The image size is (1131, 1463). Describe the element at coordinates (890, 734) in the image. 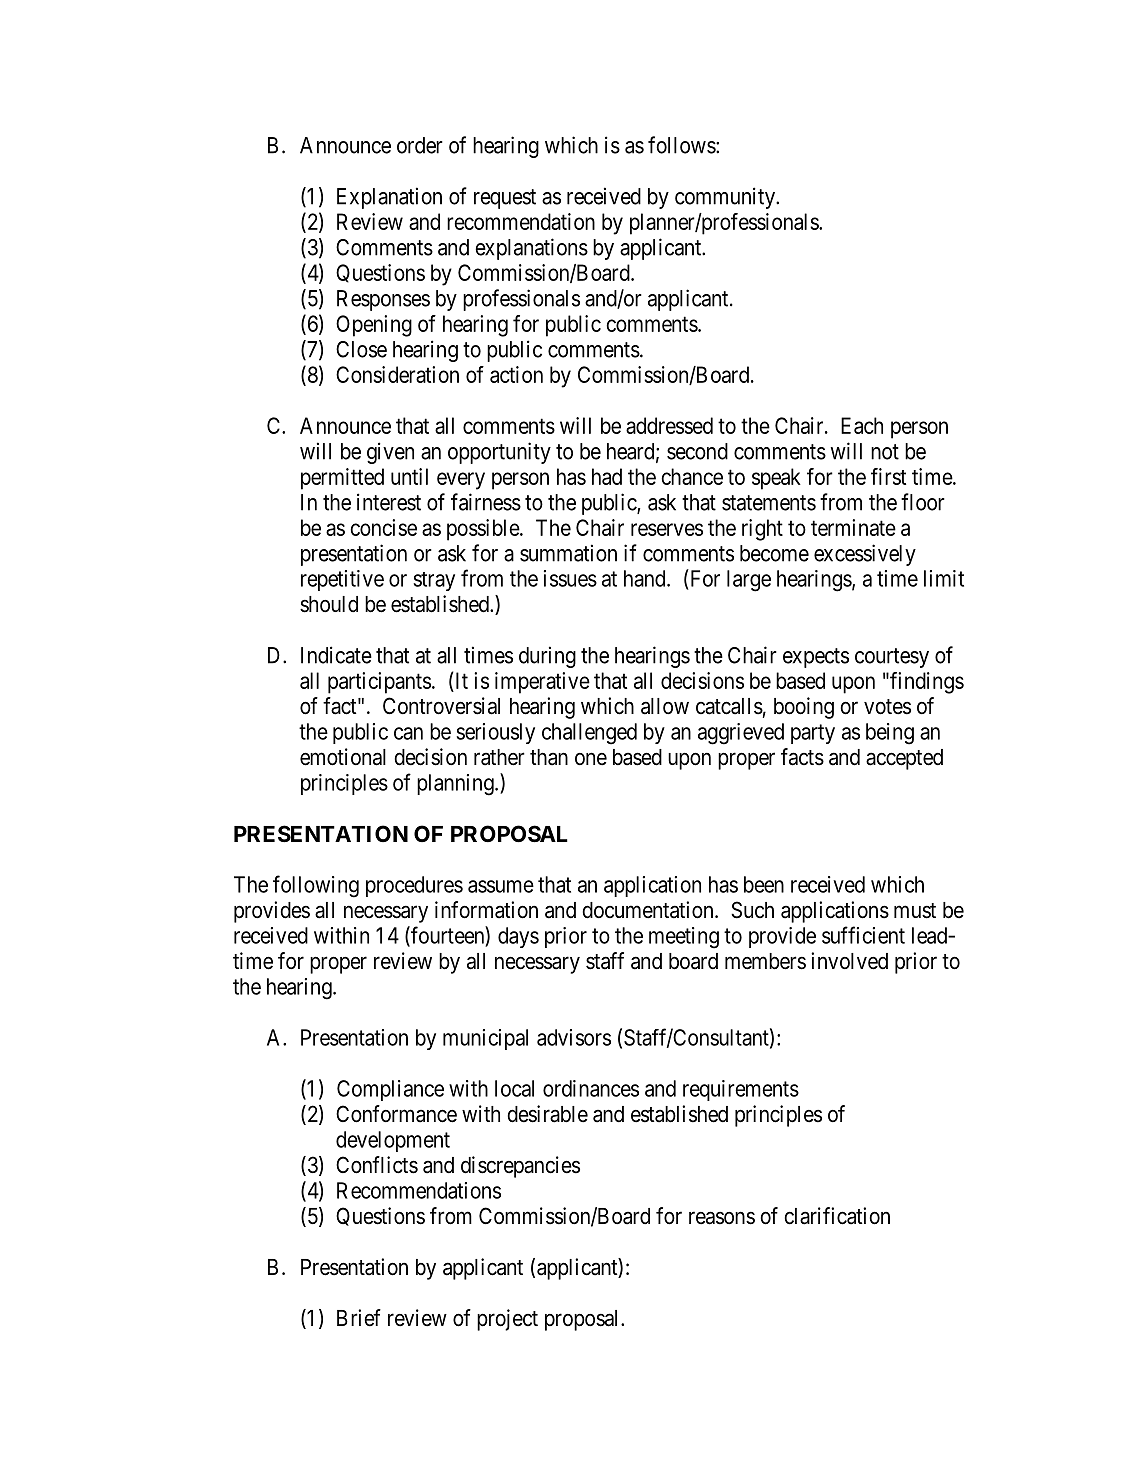

I see `being` at that location.
